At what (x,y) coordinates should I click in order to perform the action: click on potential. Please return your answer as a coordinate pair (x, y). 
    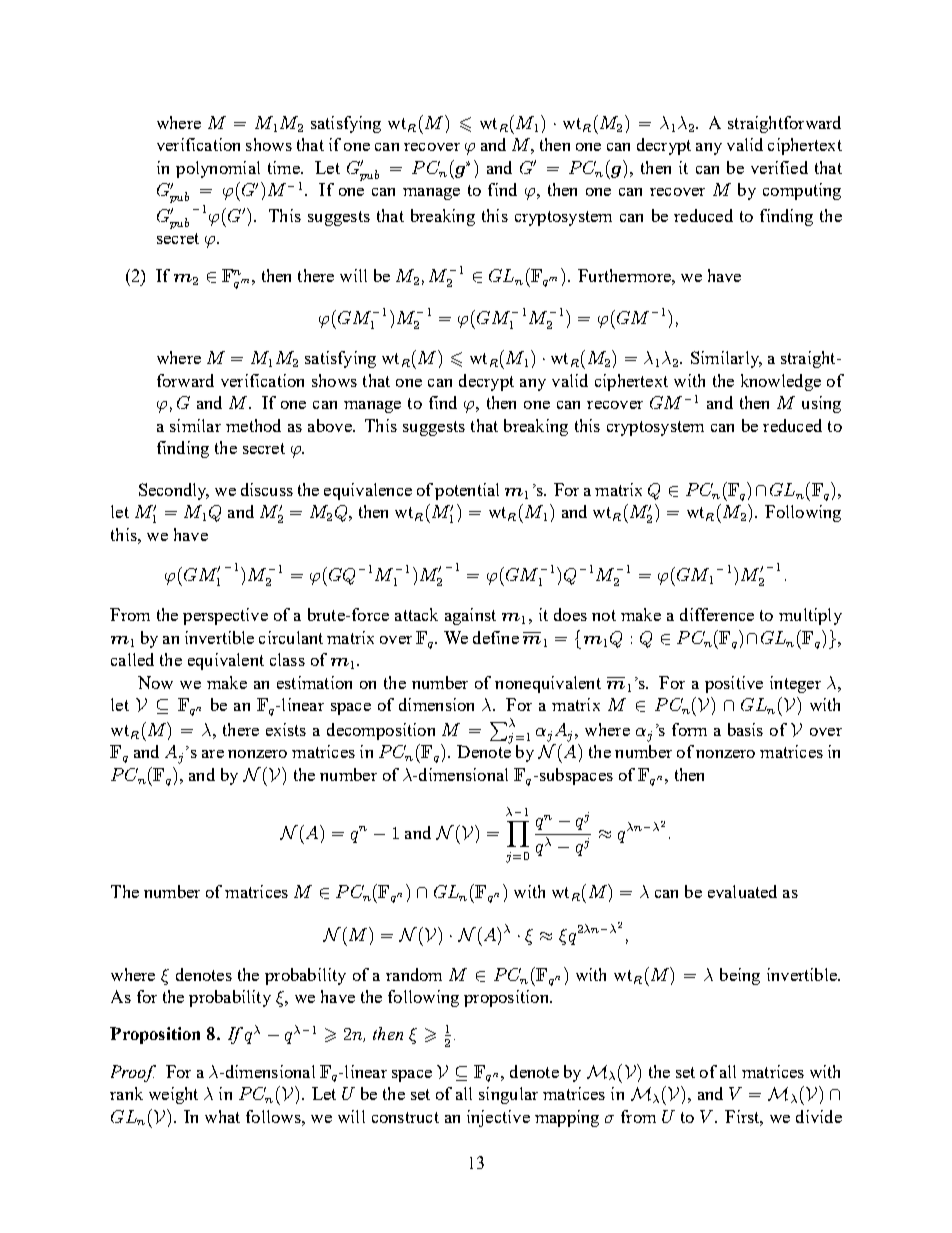
    Looking at the image, I should click on (467, 491).
